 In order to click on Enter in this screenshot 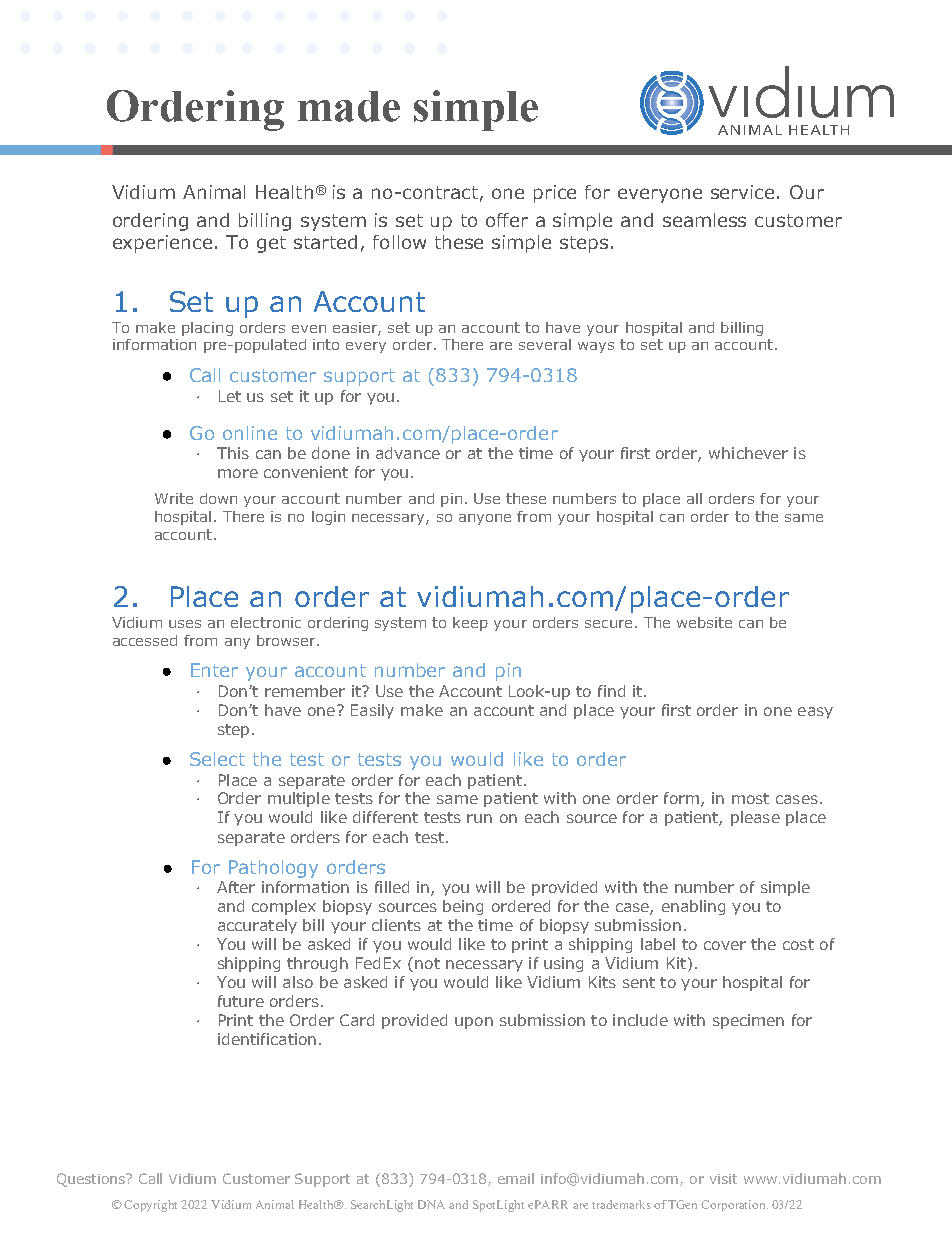, I will do `click(214, 670)`.
